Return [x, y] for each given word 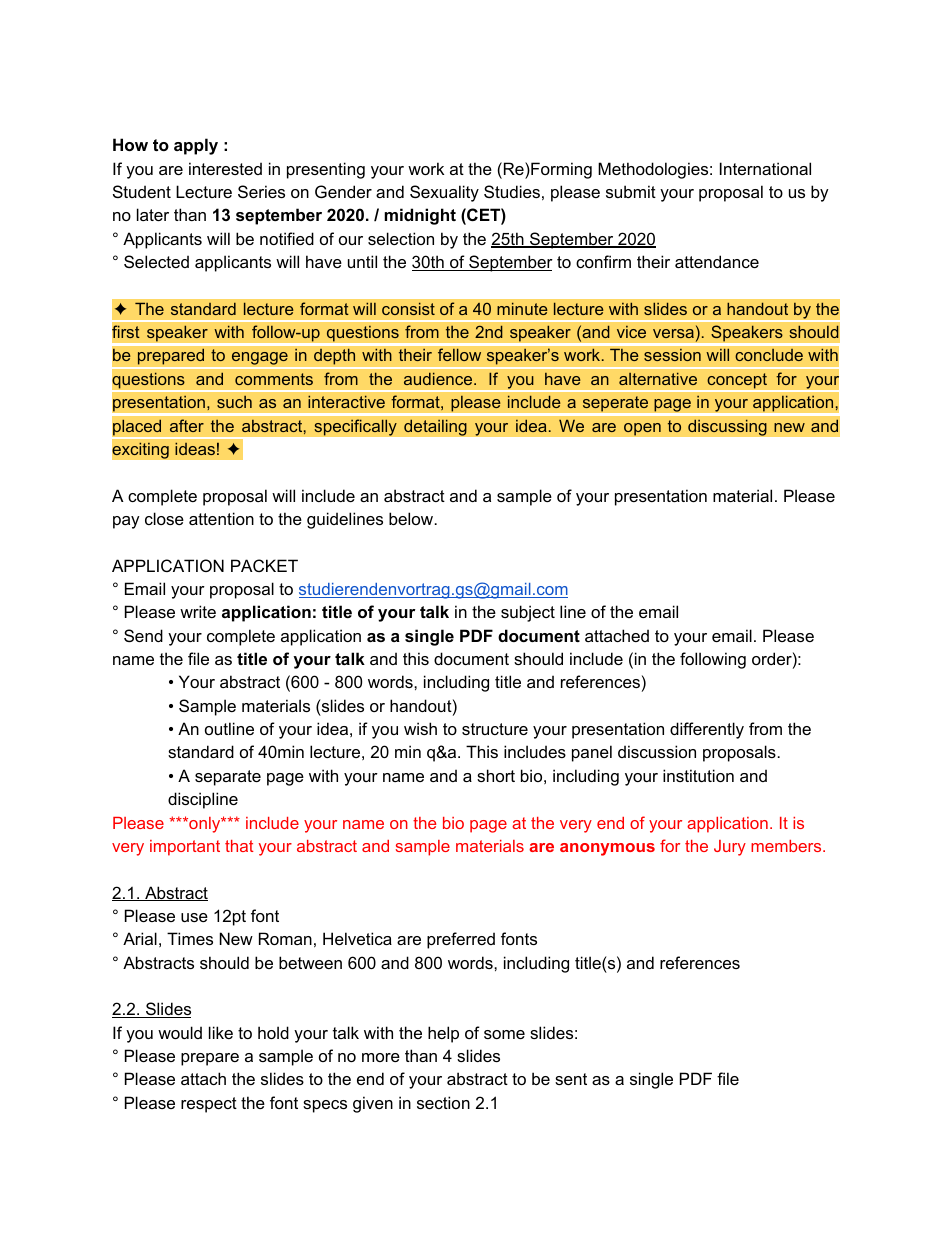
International [765, 168]
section [443, 1102]
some [504, 1034]
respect [209, 1105]
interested [225, 168]
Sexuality [444, 193]
